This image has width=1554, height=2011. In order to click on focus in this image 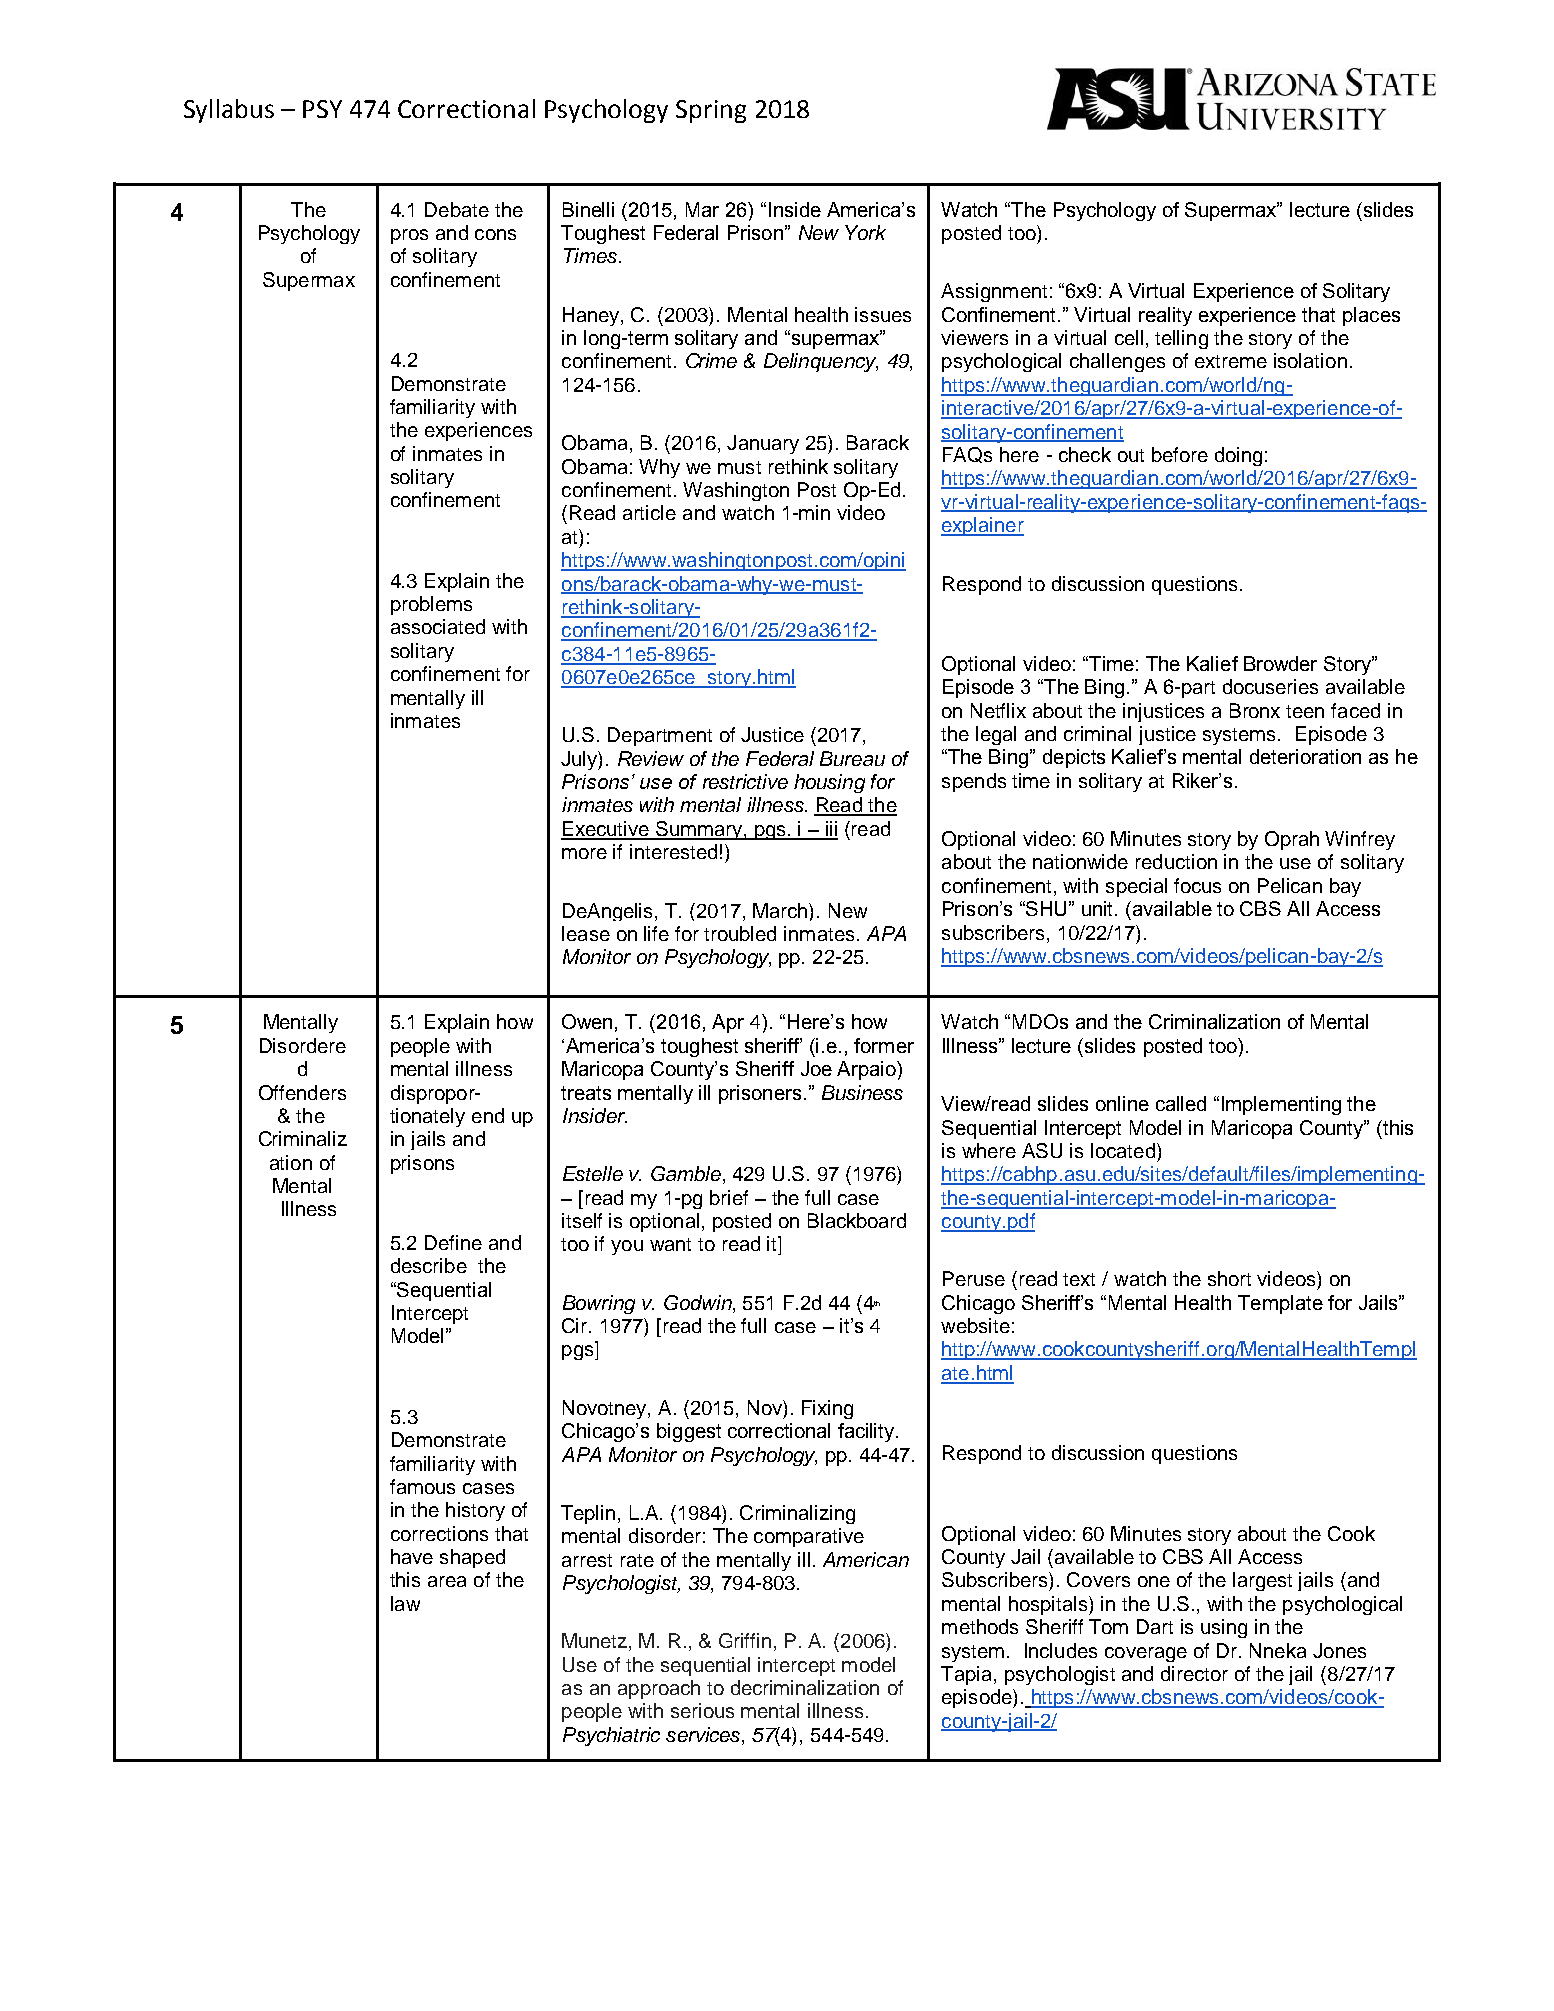, I will do `click(1197, 885)`.
